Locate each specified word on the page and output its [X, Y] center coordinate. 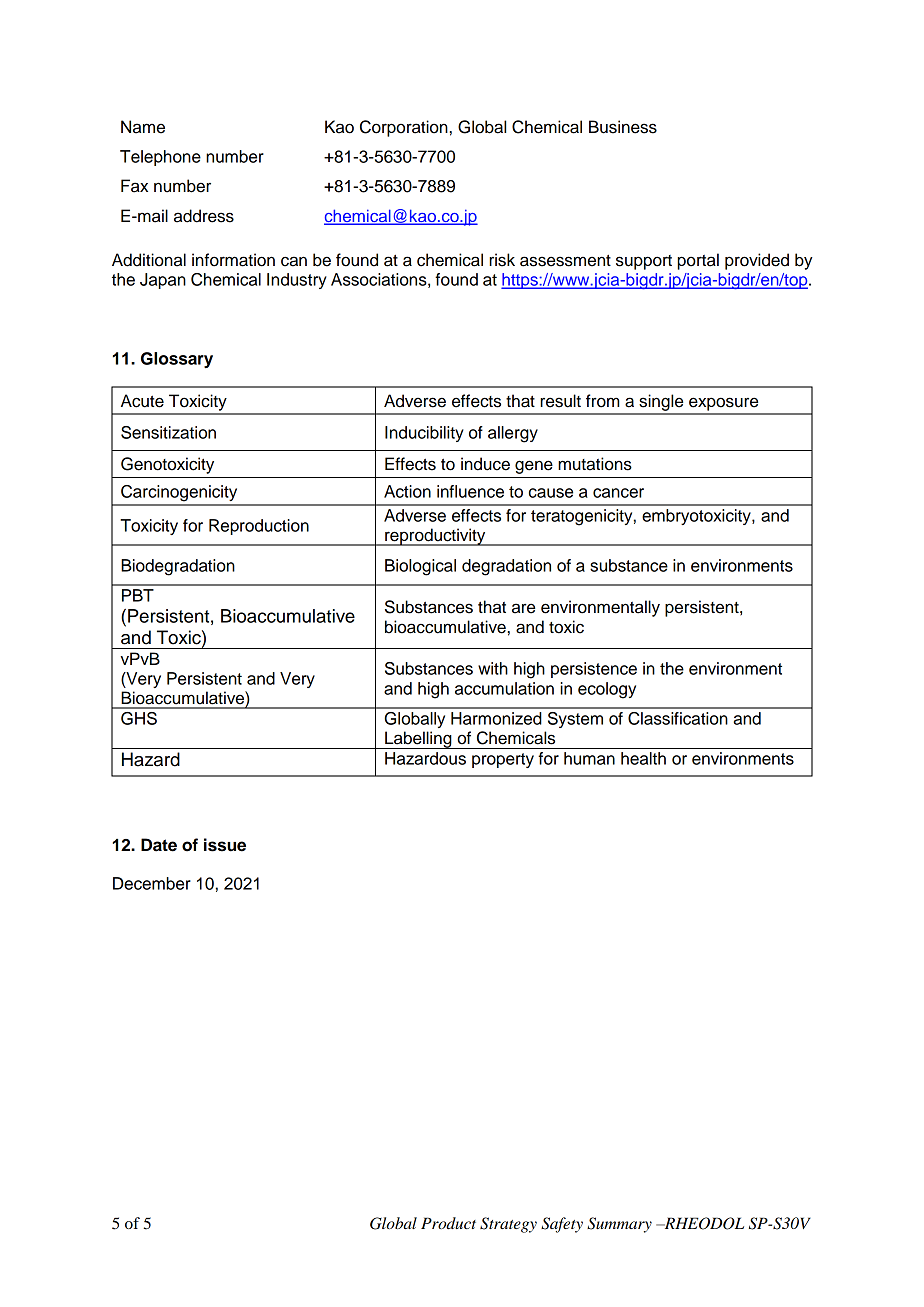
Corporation [404, 128]
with [493, 668]
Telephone [160, 158]
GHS [139, 718]
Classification [678, 718]
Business [623, 127]
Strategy [508, 1225]
